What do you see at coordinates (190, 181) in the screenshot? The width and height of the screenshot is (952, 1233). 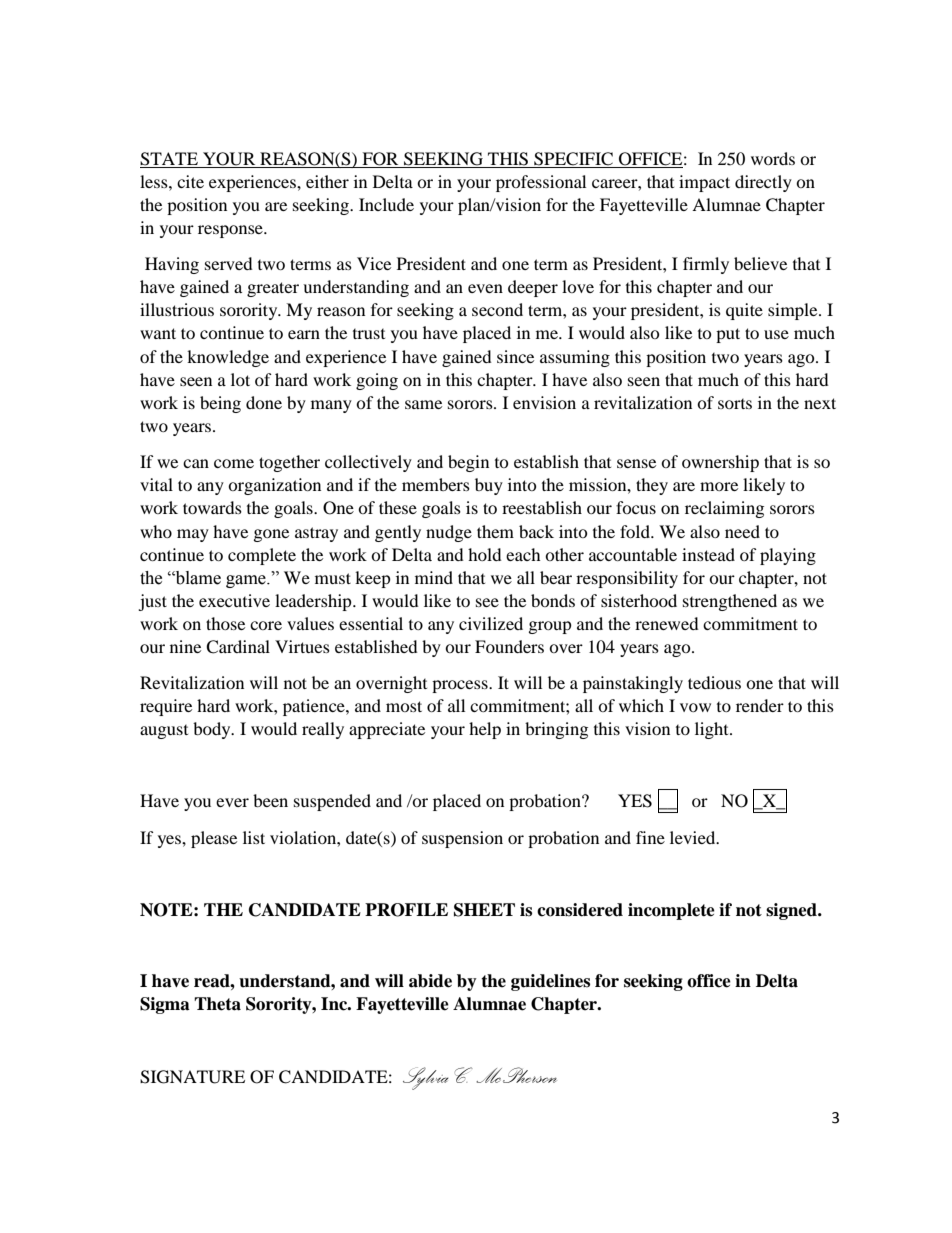 I see `cite` at bounding box center [190, 181].
